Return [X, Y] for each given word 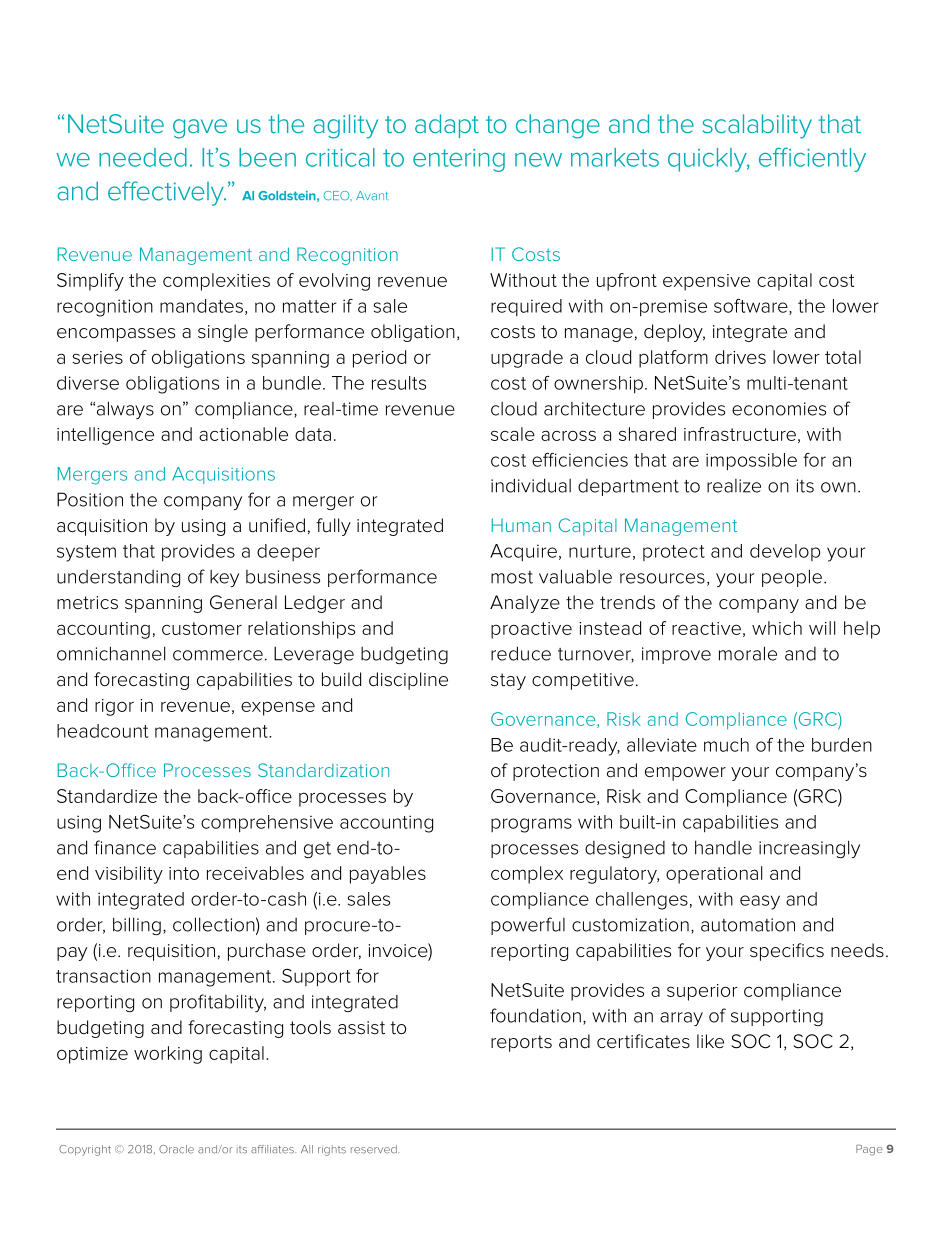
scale [513, 434]
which [777, 628]
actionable [243, 434]
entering [459, 160]
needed [143, 157]
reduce [521, 653]
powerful [528, 926]
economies [779, 409]
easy [760, 902]
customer [202, 628]
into [184, 873]
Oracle [176, 1149]
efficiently [812, 159]
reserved [375, 1149]
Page [869, 1150]
